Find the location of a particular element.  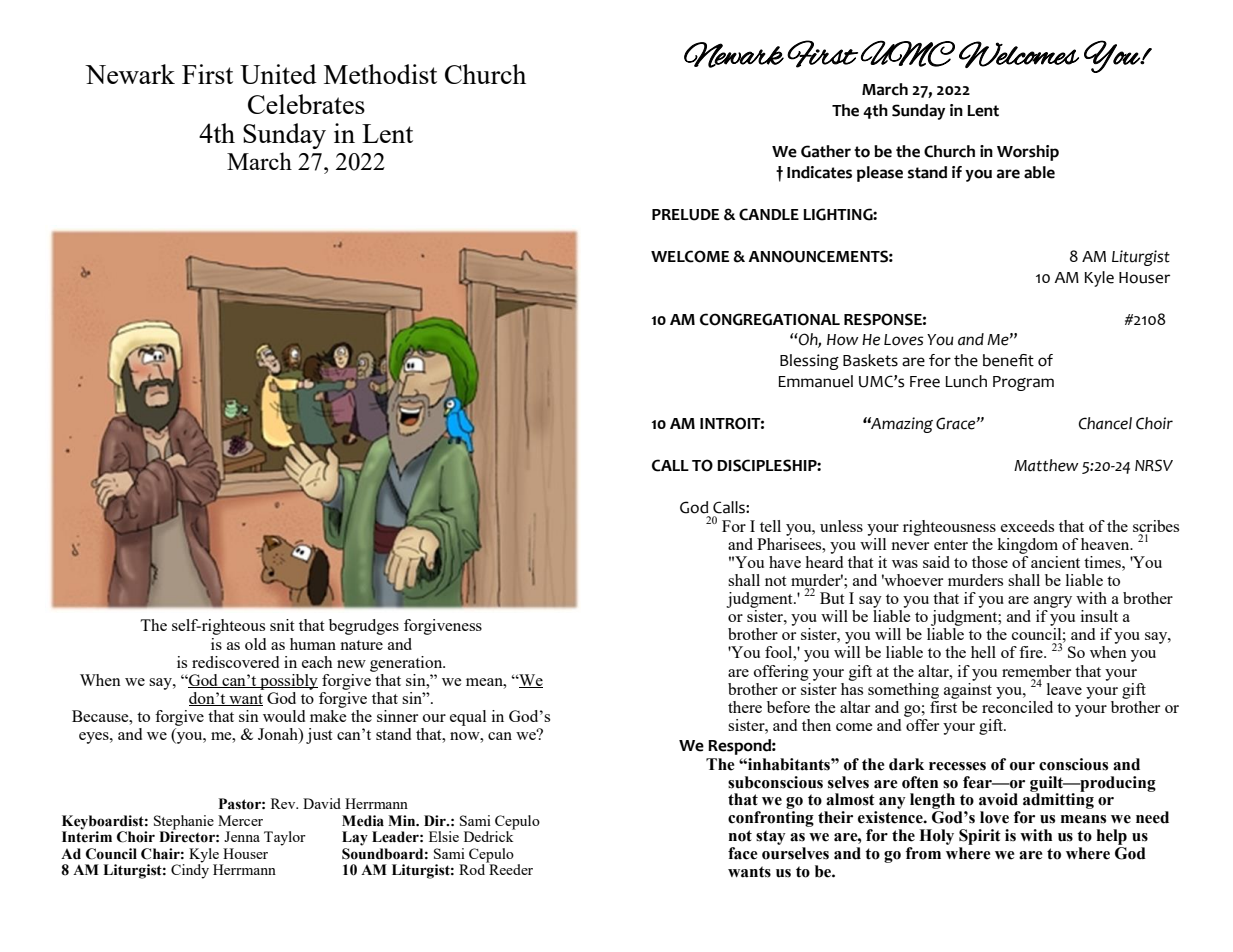

Jenna is located at coordinates (242, 836).
